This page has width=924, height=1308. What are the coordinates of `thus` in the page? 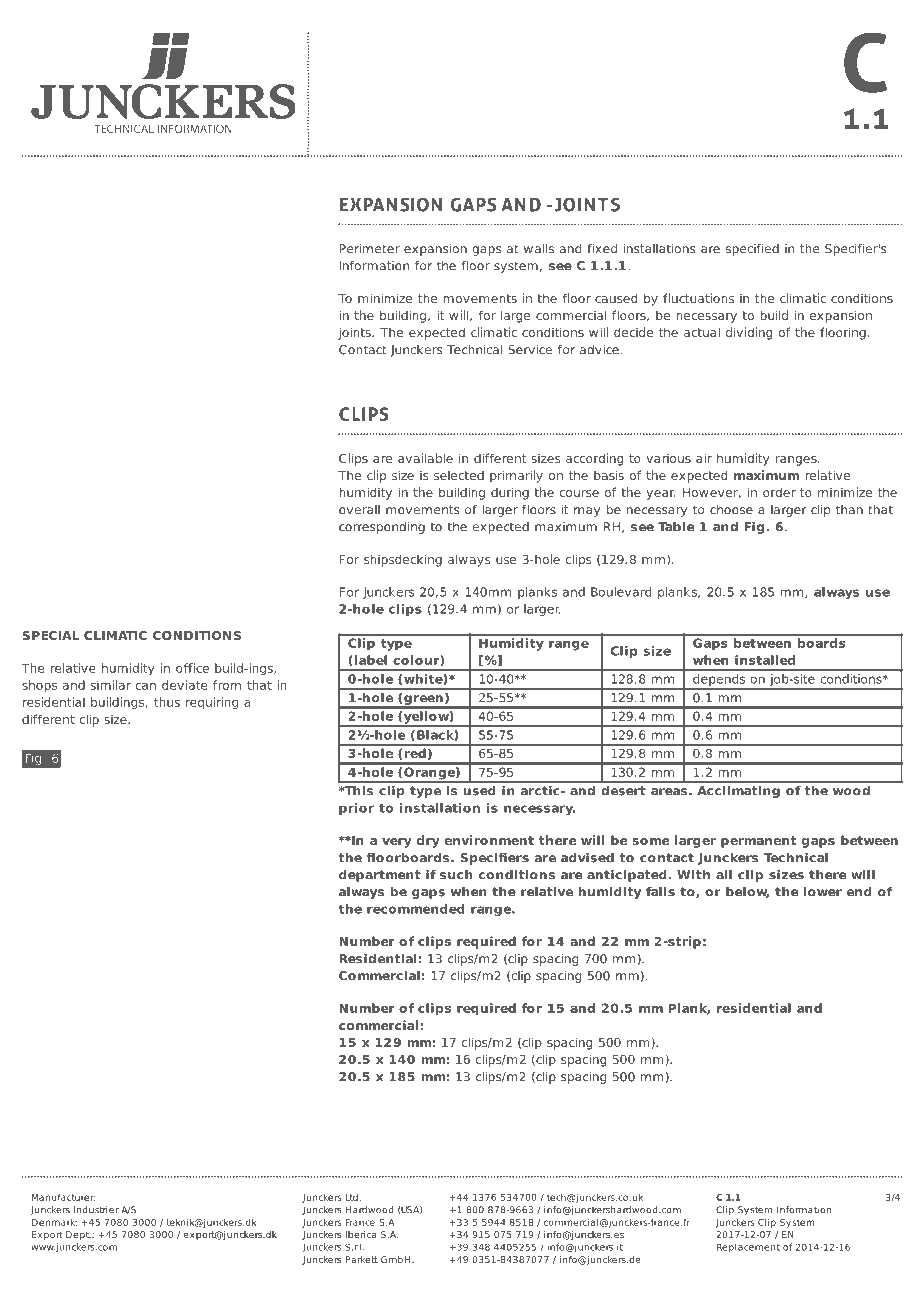 It's located at (167, 702).
